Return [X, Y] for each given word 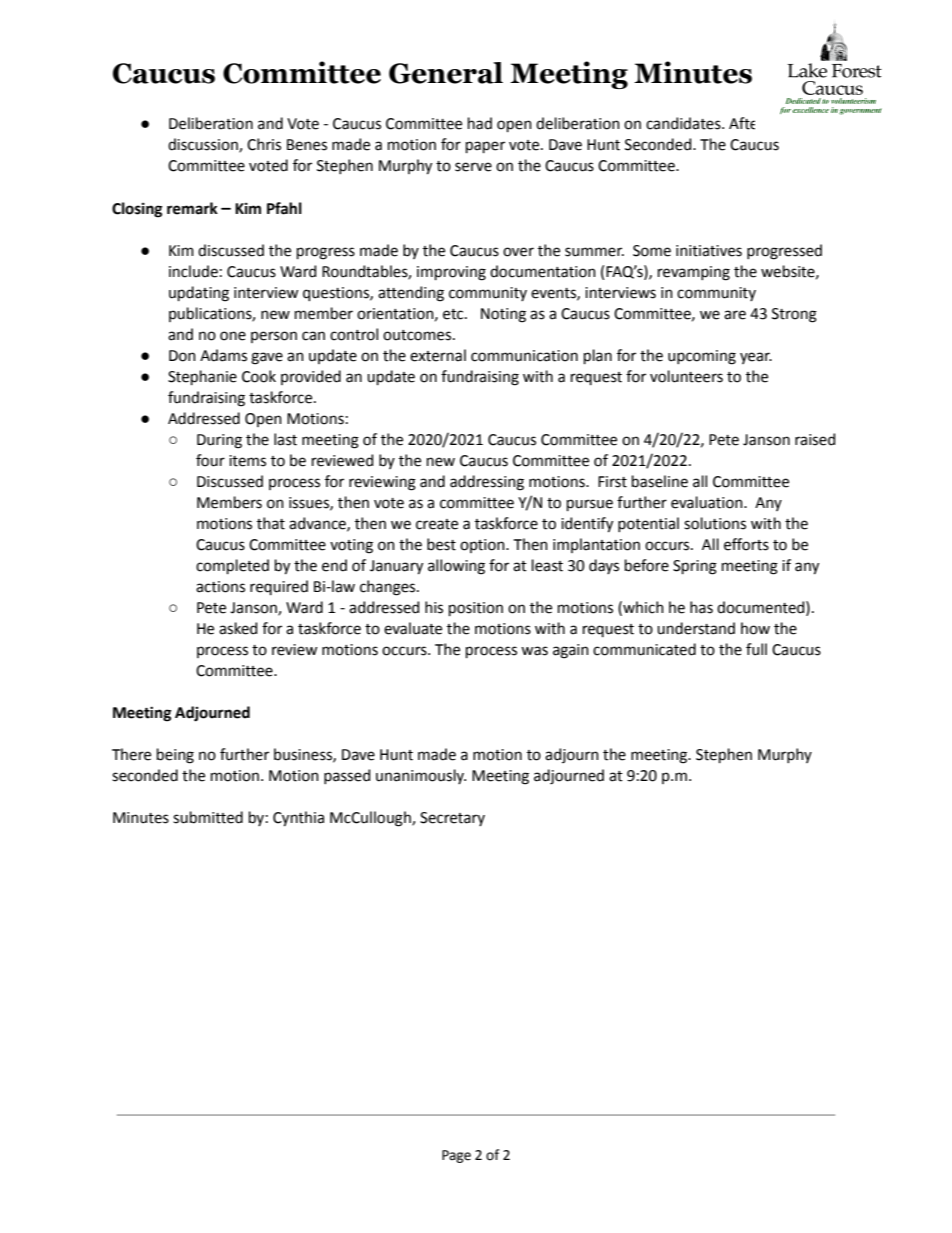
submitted [208, 817]
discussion [204, 145]
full [756, 649]
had [480, 123]
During [219, 441]
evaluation [708, 502]
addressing [487, 483]
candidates [684, 123]
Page [456, 1156]
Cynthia [298, 819]
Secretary [452, 819]
